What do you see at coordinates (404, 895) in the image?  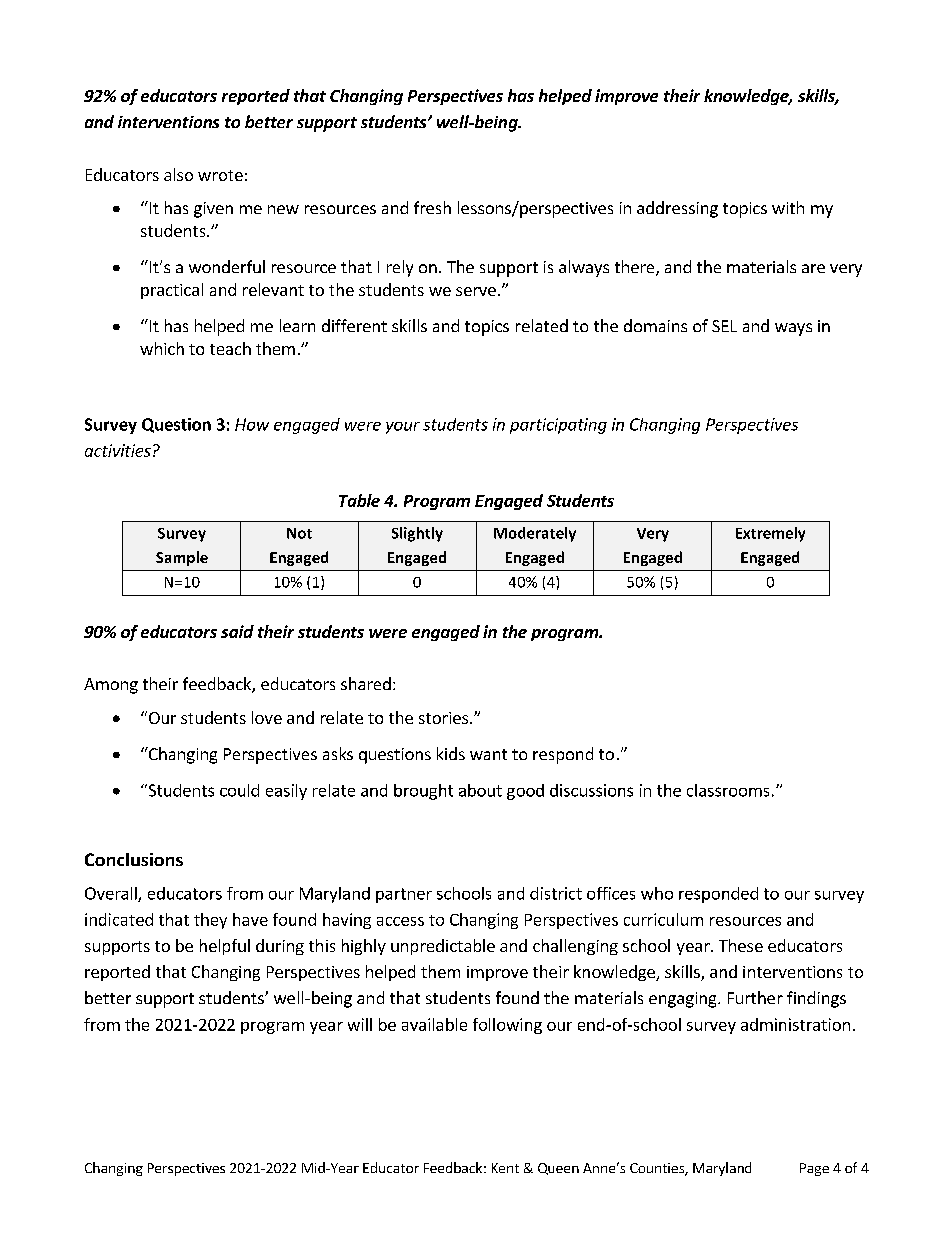 I see `partner` at bounding box center [404, 895].
